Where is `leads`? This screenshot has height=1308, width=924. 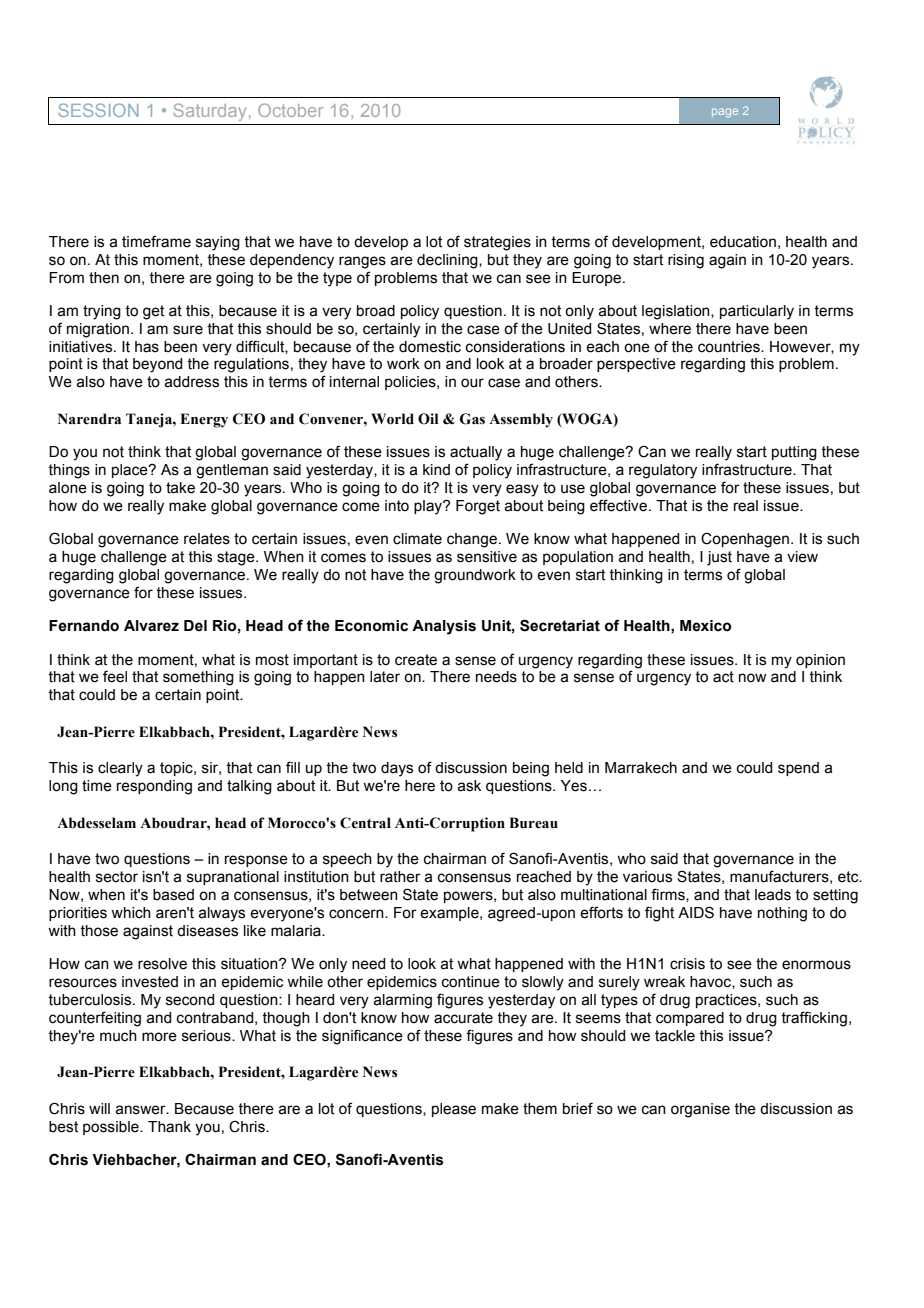 leads is located at coordinates (773, 895).
